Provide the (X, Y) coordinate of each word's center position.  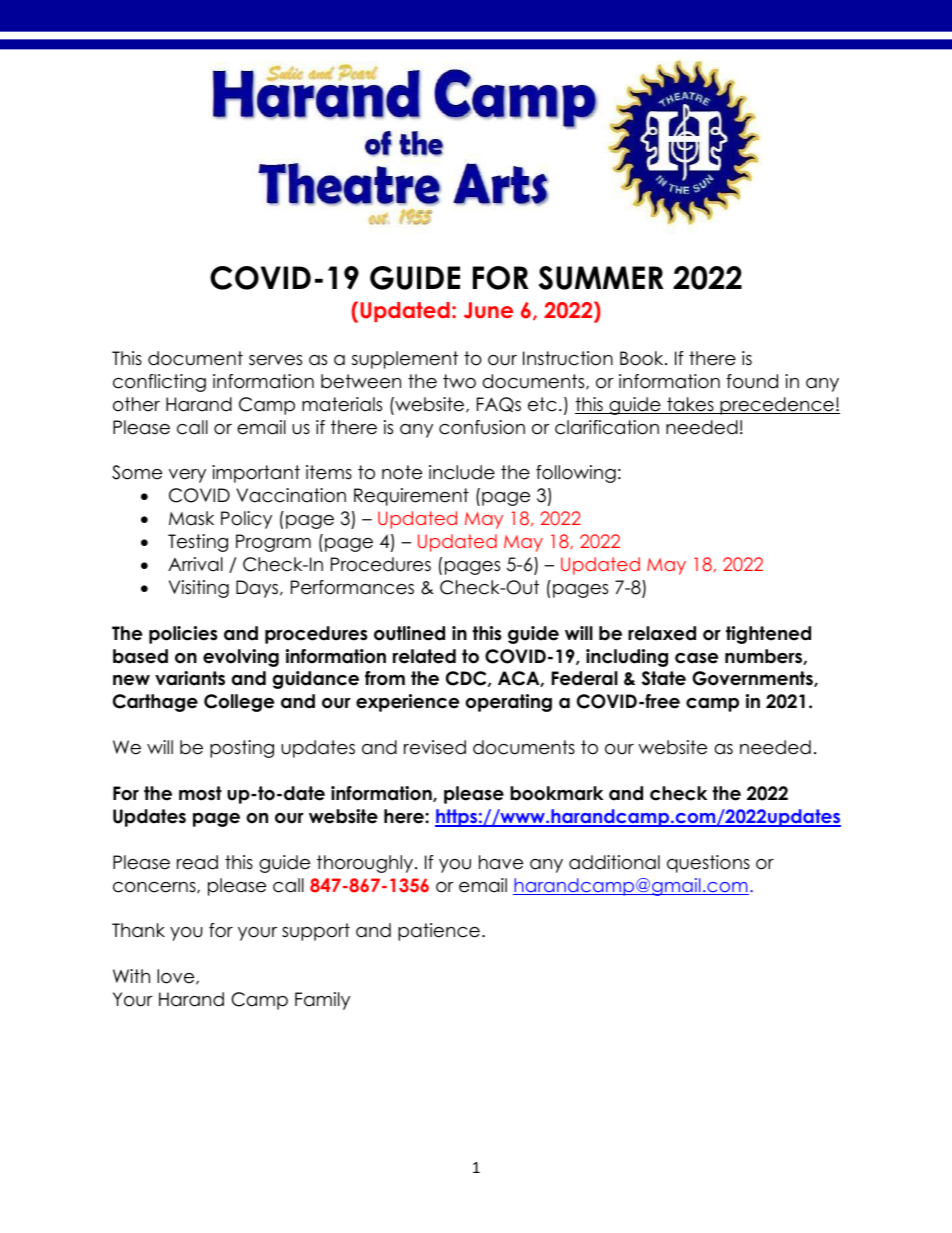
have (501, 862)
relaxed (662, 633)
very (187, 476)
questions (708, 864)
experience (407, 703)
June (488, 310)
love (177, 977)
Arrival (195, 564)
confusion (482, 427)
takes (690, 405)
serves (275, 360)
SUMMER (601, 278)
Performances (352, 587)
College (239, 703)
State (664, 678)
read (197, 862)
